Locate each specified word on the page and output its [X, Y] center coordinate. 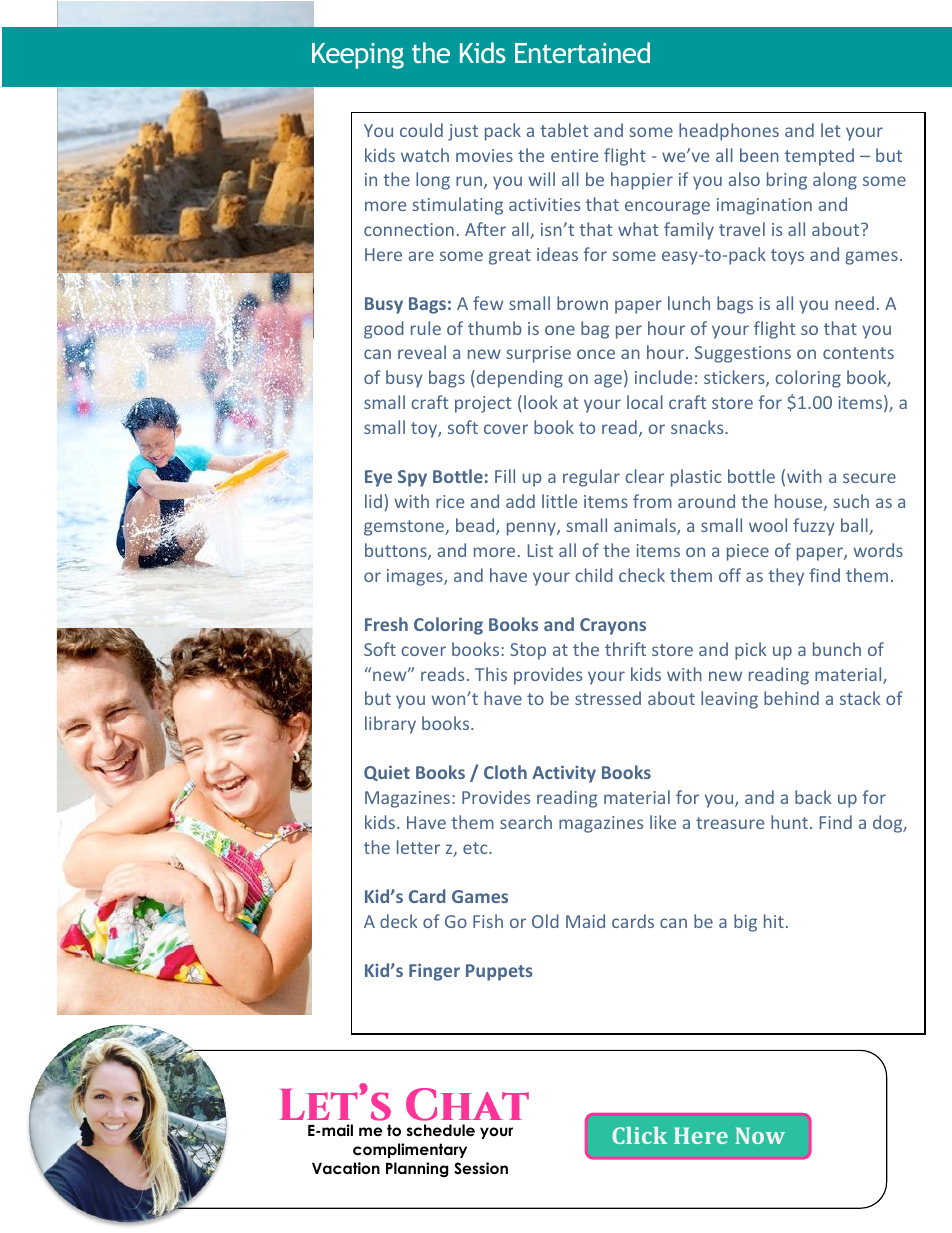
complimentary [410, 1150]
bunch [837, 649]
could [421, 130]
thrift [625, 649]
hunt [789, 822]
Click [639, 1135]
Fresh [386, 624]
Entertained [582, 52]
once [596, 354]
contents [858, 353]
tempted [819, 157]
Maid [585, 921]
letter [418, 847]
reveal [422, 352]
